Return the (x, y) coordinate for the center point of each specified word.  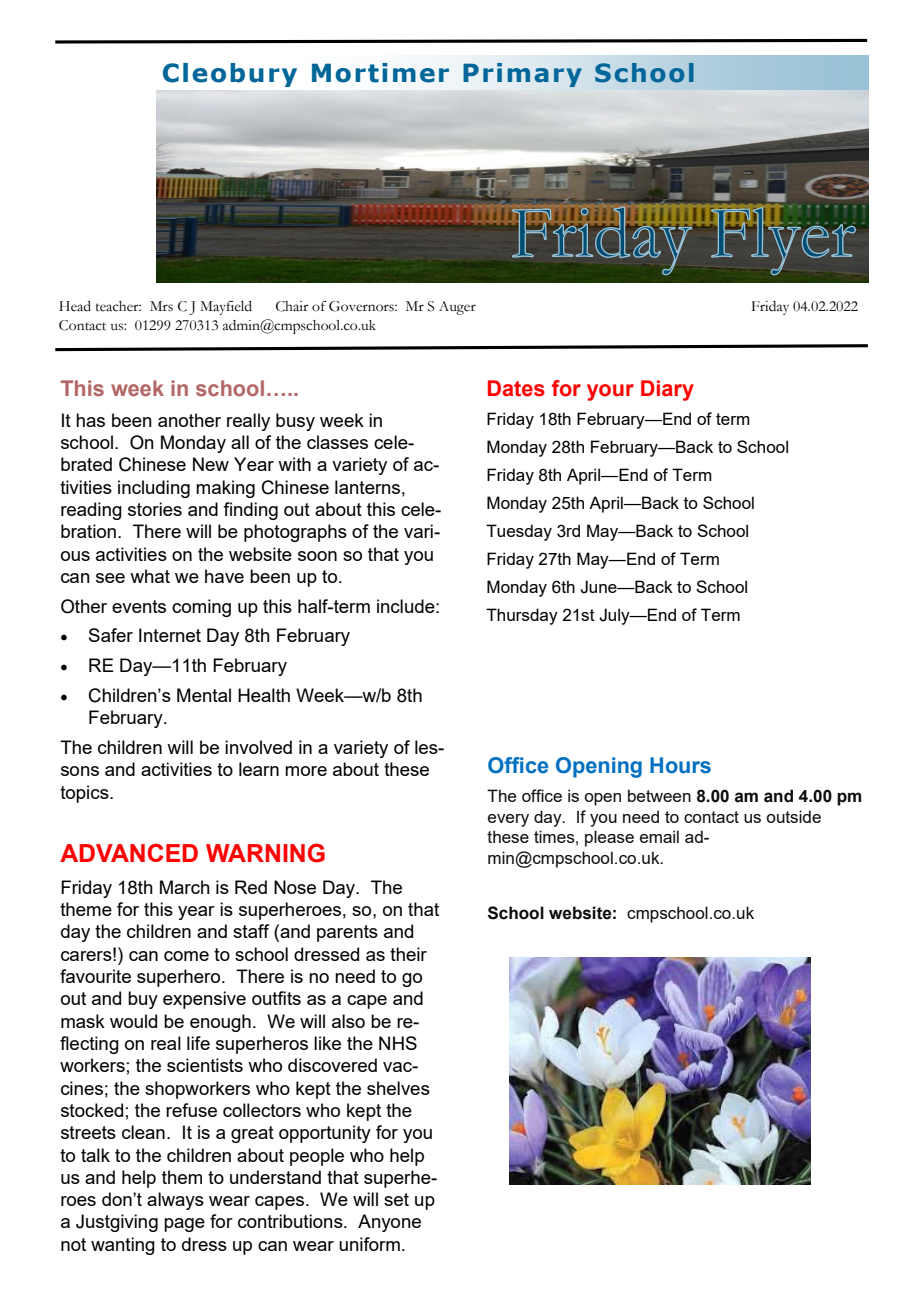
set (396, 1199)
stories (155, 509)
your (610, 392)
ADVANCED (129, 853)
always (175, 1201)
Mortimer (380, 73)
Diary (667, 390)
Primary (522, 75)
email (659, 836)
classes (337, 442)
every (508, 820)
